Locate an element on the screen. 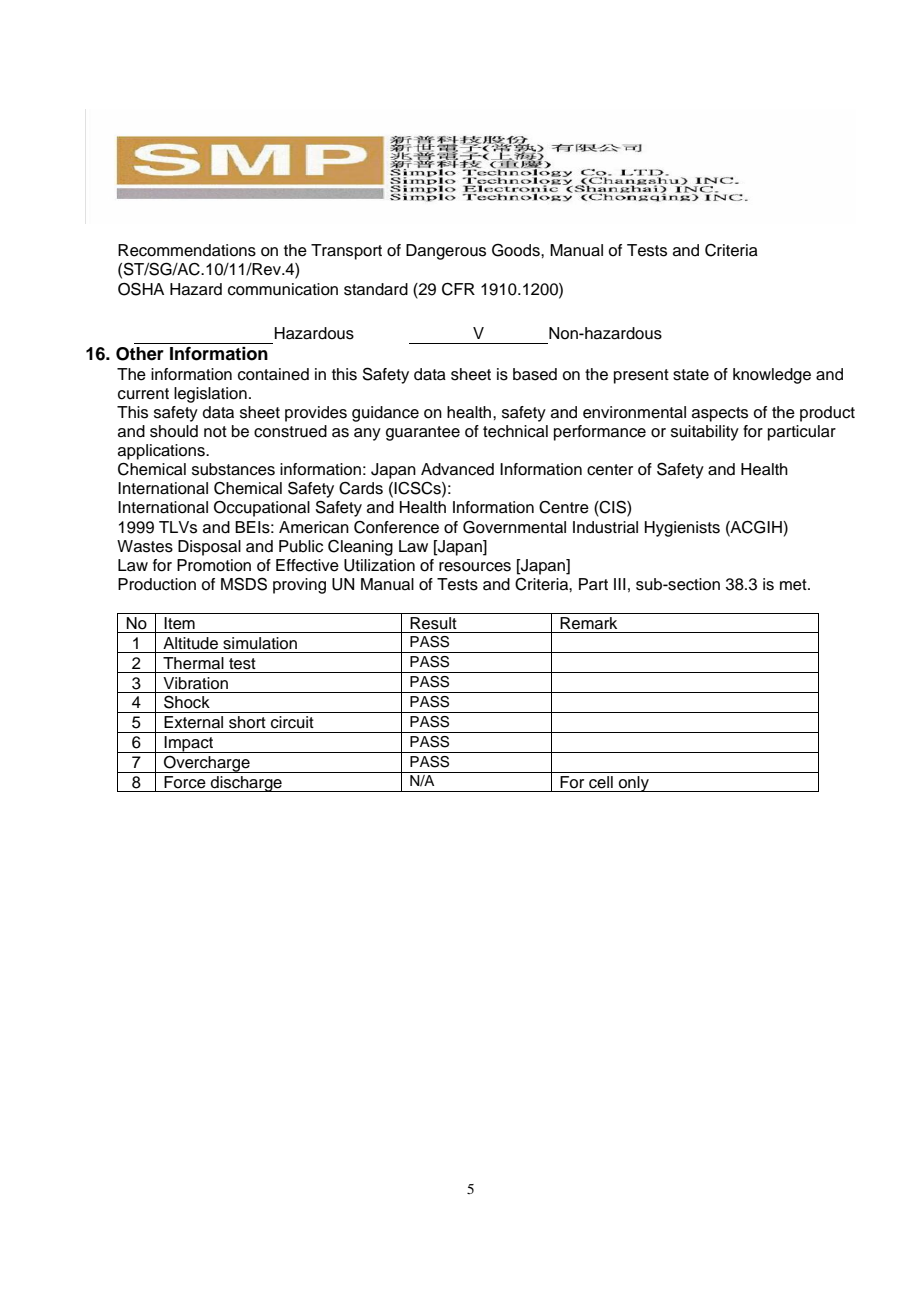 The height and width of the screenshot is (1308, 924). Promotion is located at coordinates (214, 565).
